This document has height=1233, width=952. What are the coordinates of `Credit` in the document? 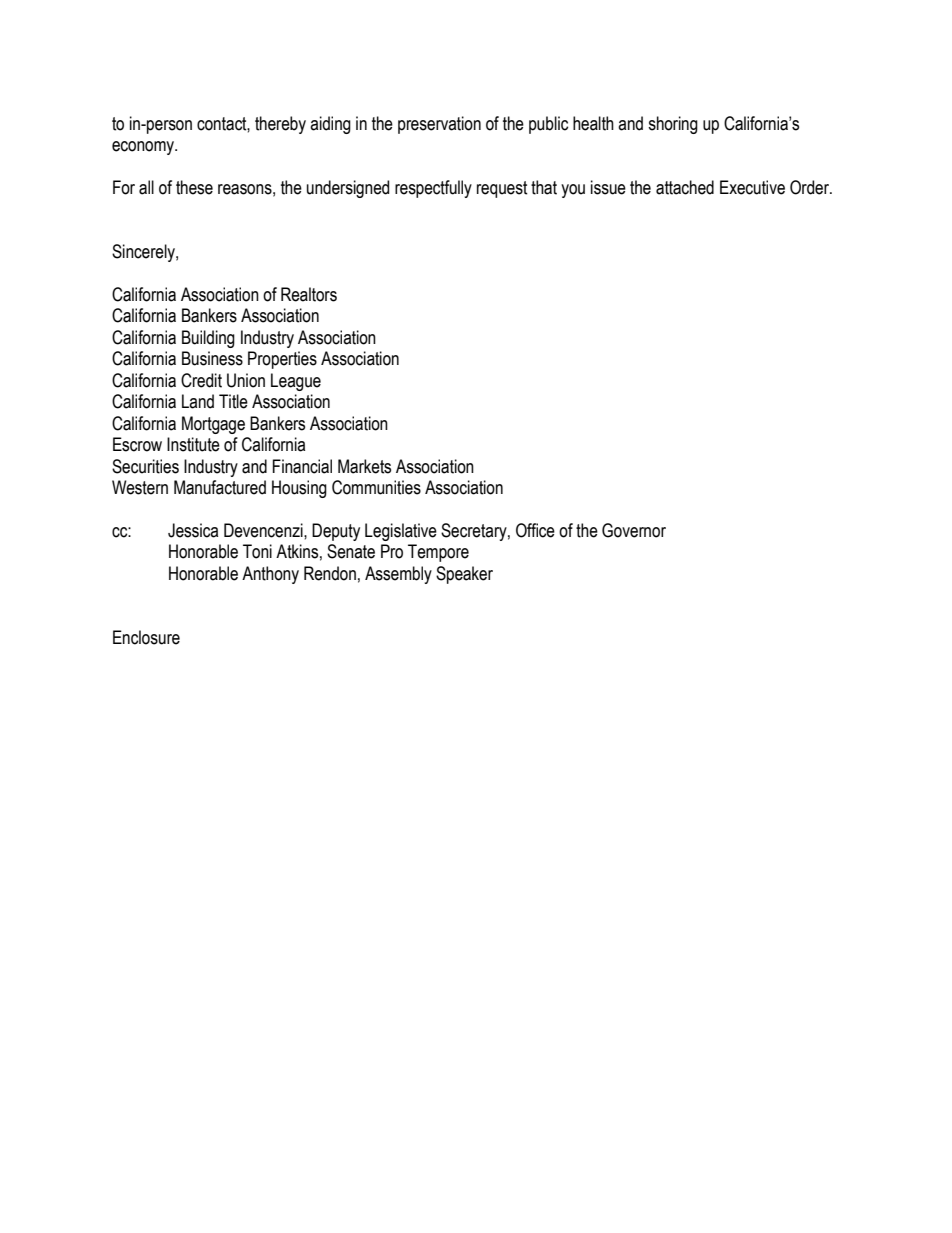 It's located at (201, 380).
